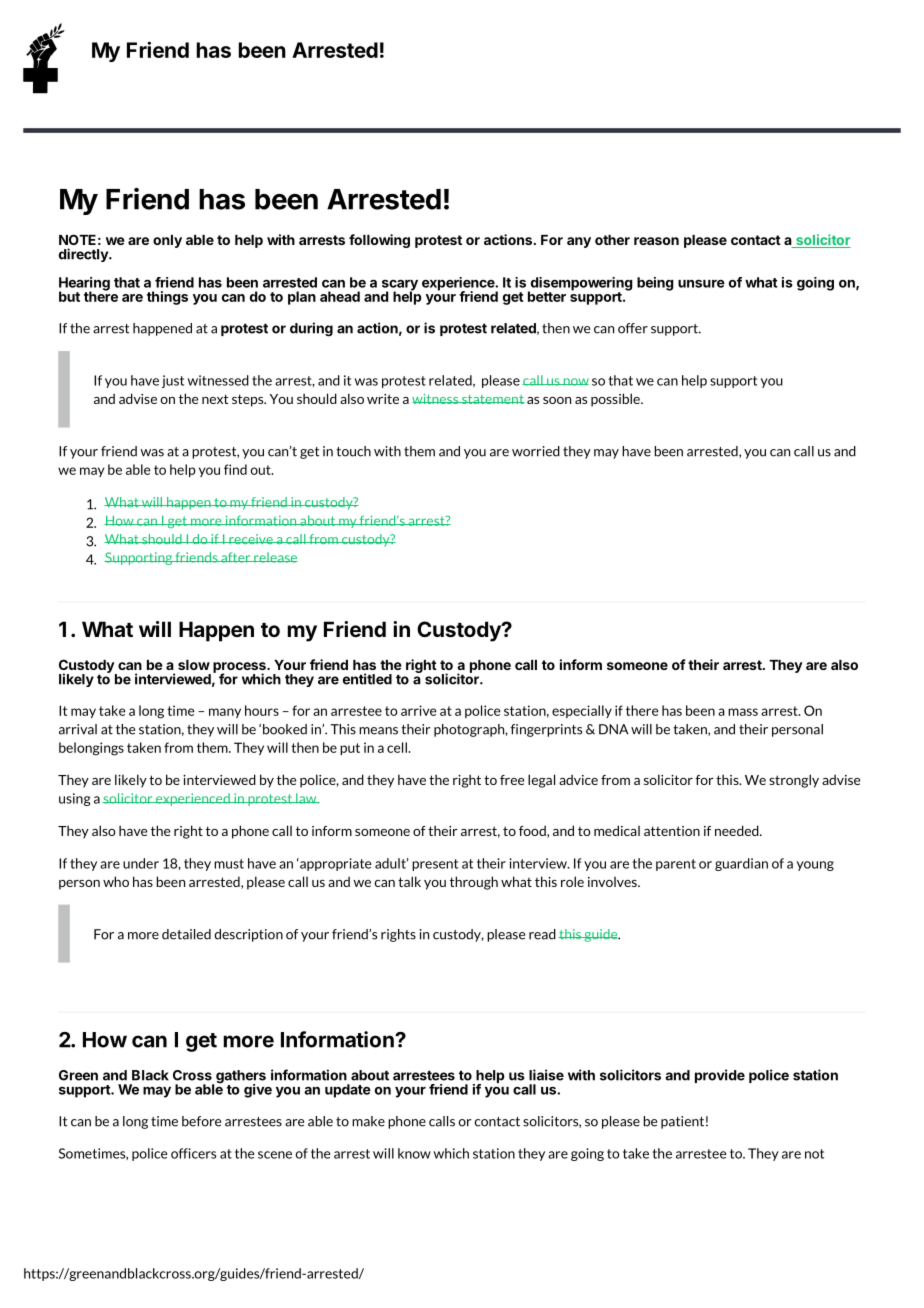 The image size is (924, 1308). I want to click on before, so click(201, 1121).
